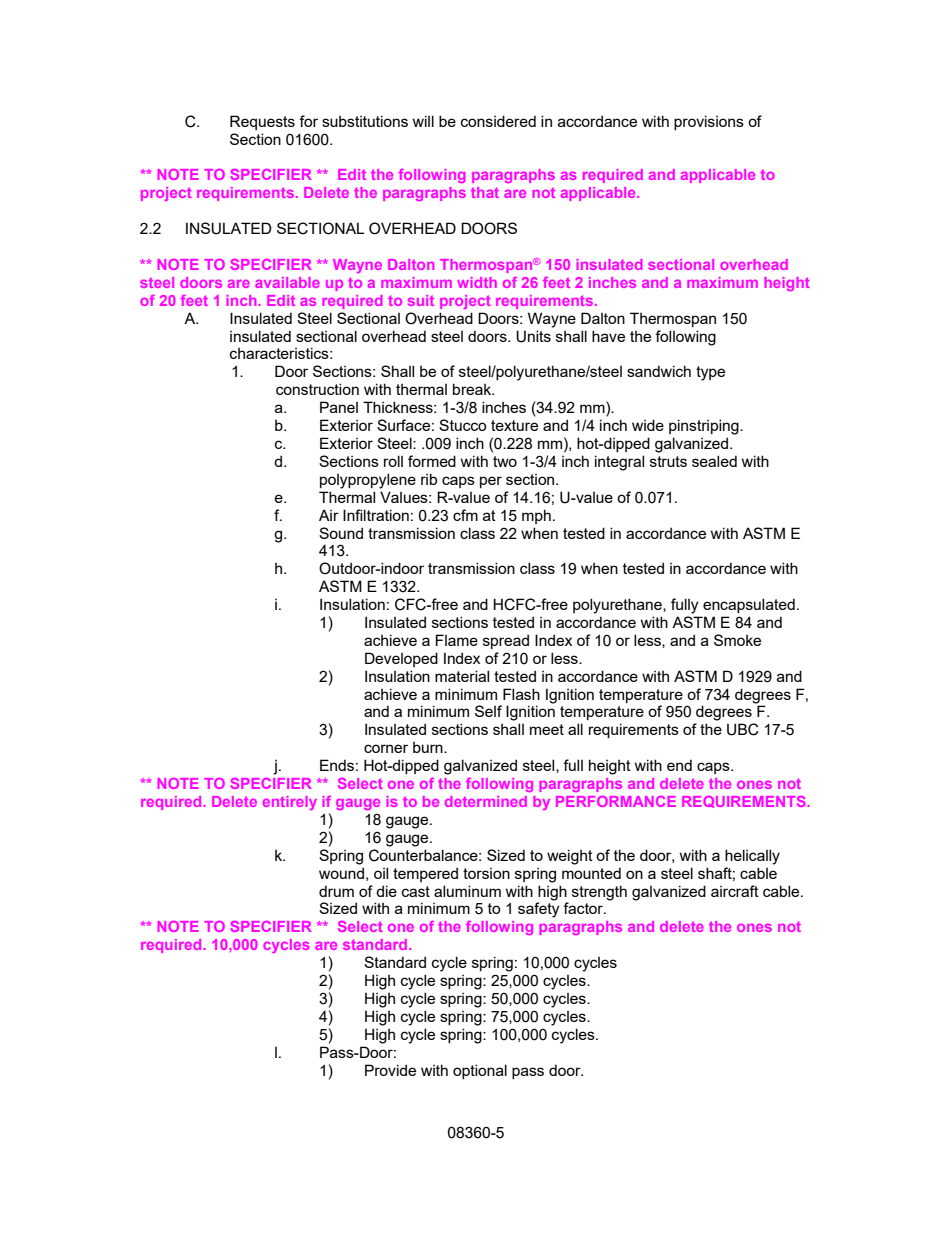 The height and width of the screenshot is (1233, 952). Describe the element at coordinates (317, 389) in the screenshot. I see `construction` at that location.
